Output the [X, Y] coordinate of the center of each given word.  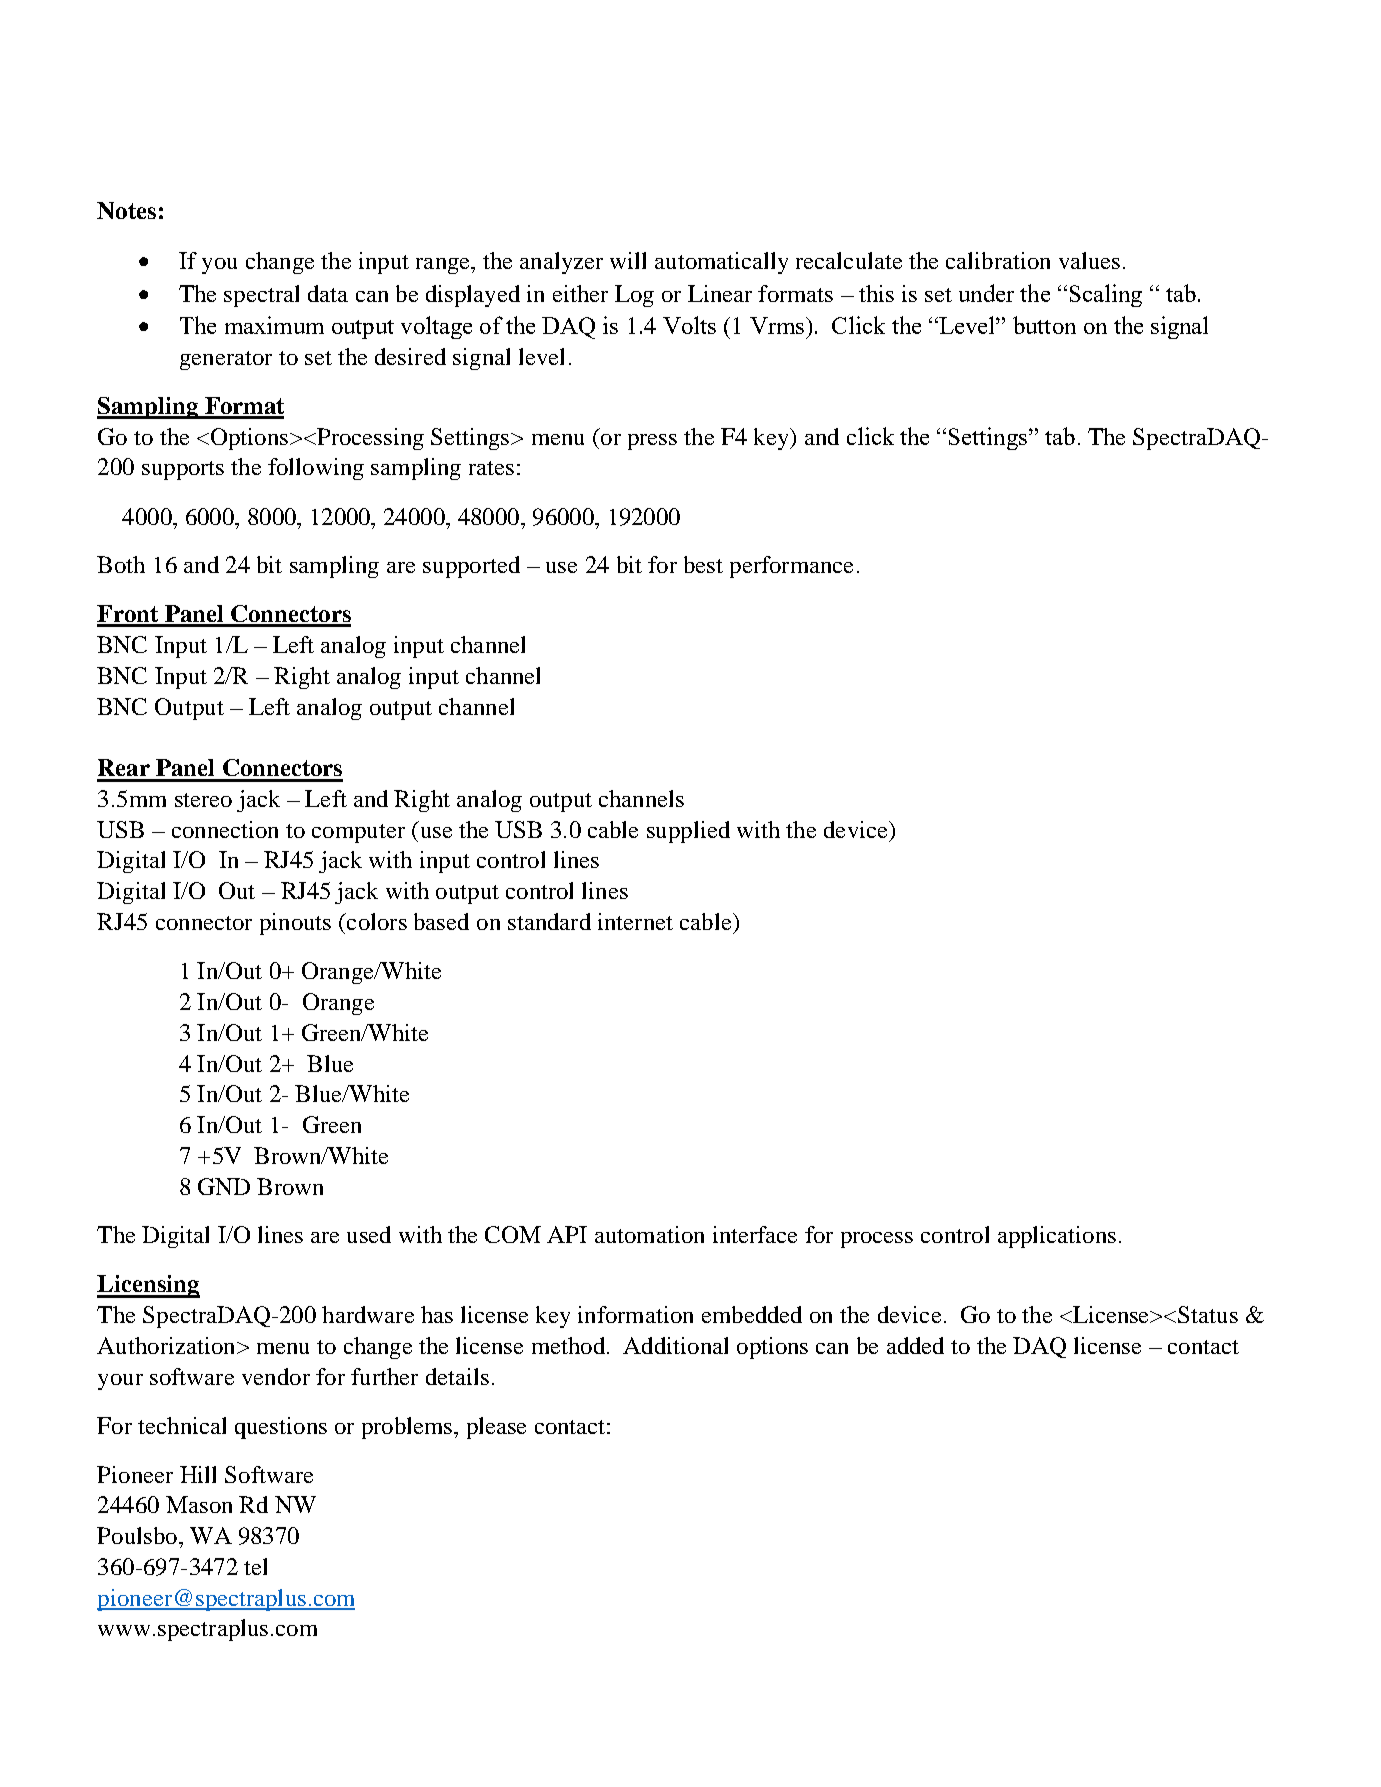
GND [224, 1186]
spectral [261, 296]
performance [791, 567]
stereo [203, 800]
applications [1057, 1237]
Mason [199, 1504]
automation [649, 1234]
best [703, 564]
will [628, 260]
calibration [998, 260]
